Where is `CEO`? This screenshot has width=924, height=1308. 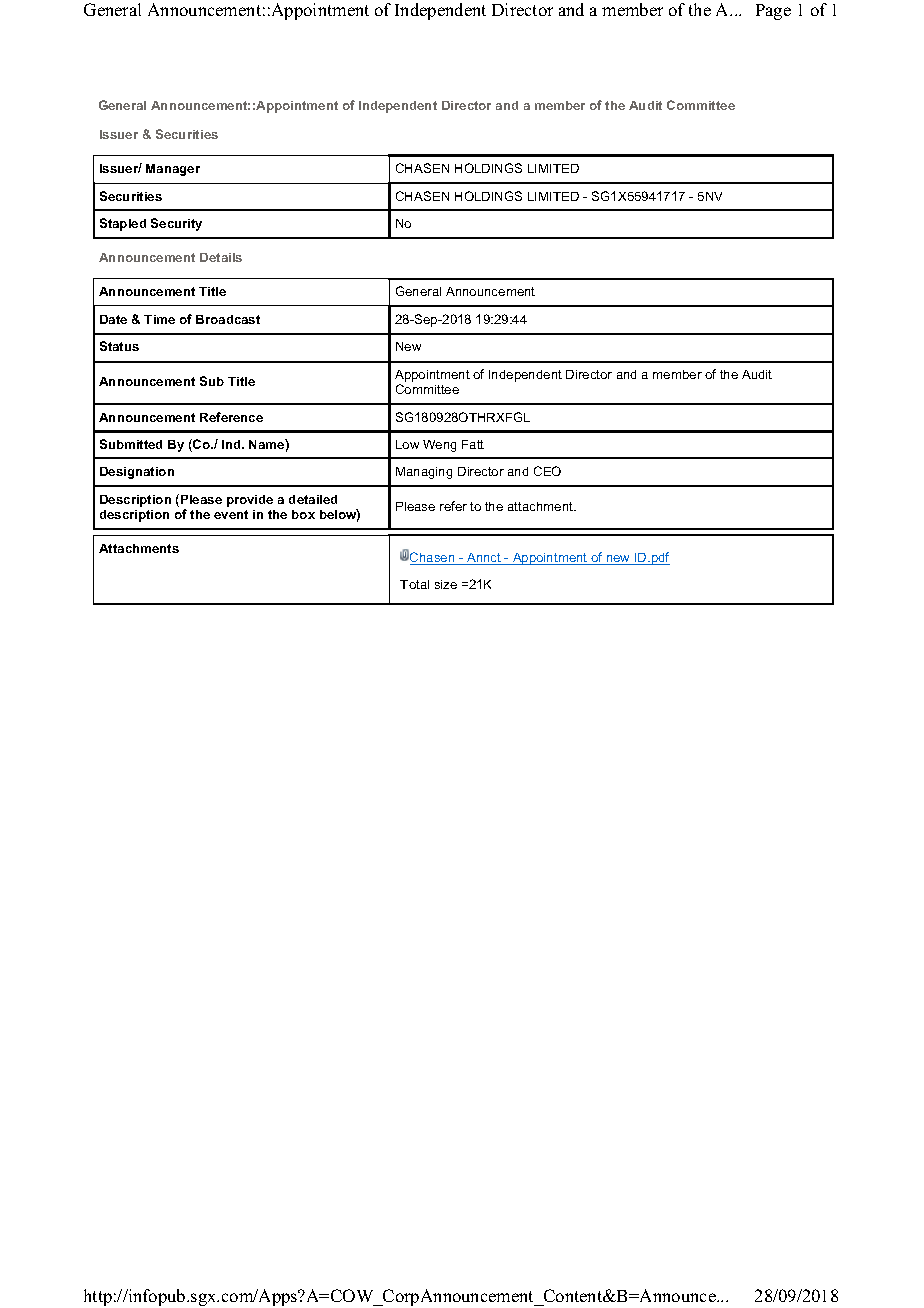 CEO is located at coordinates (547, 471).
